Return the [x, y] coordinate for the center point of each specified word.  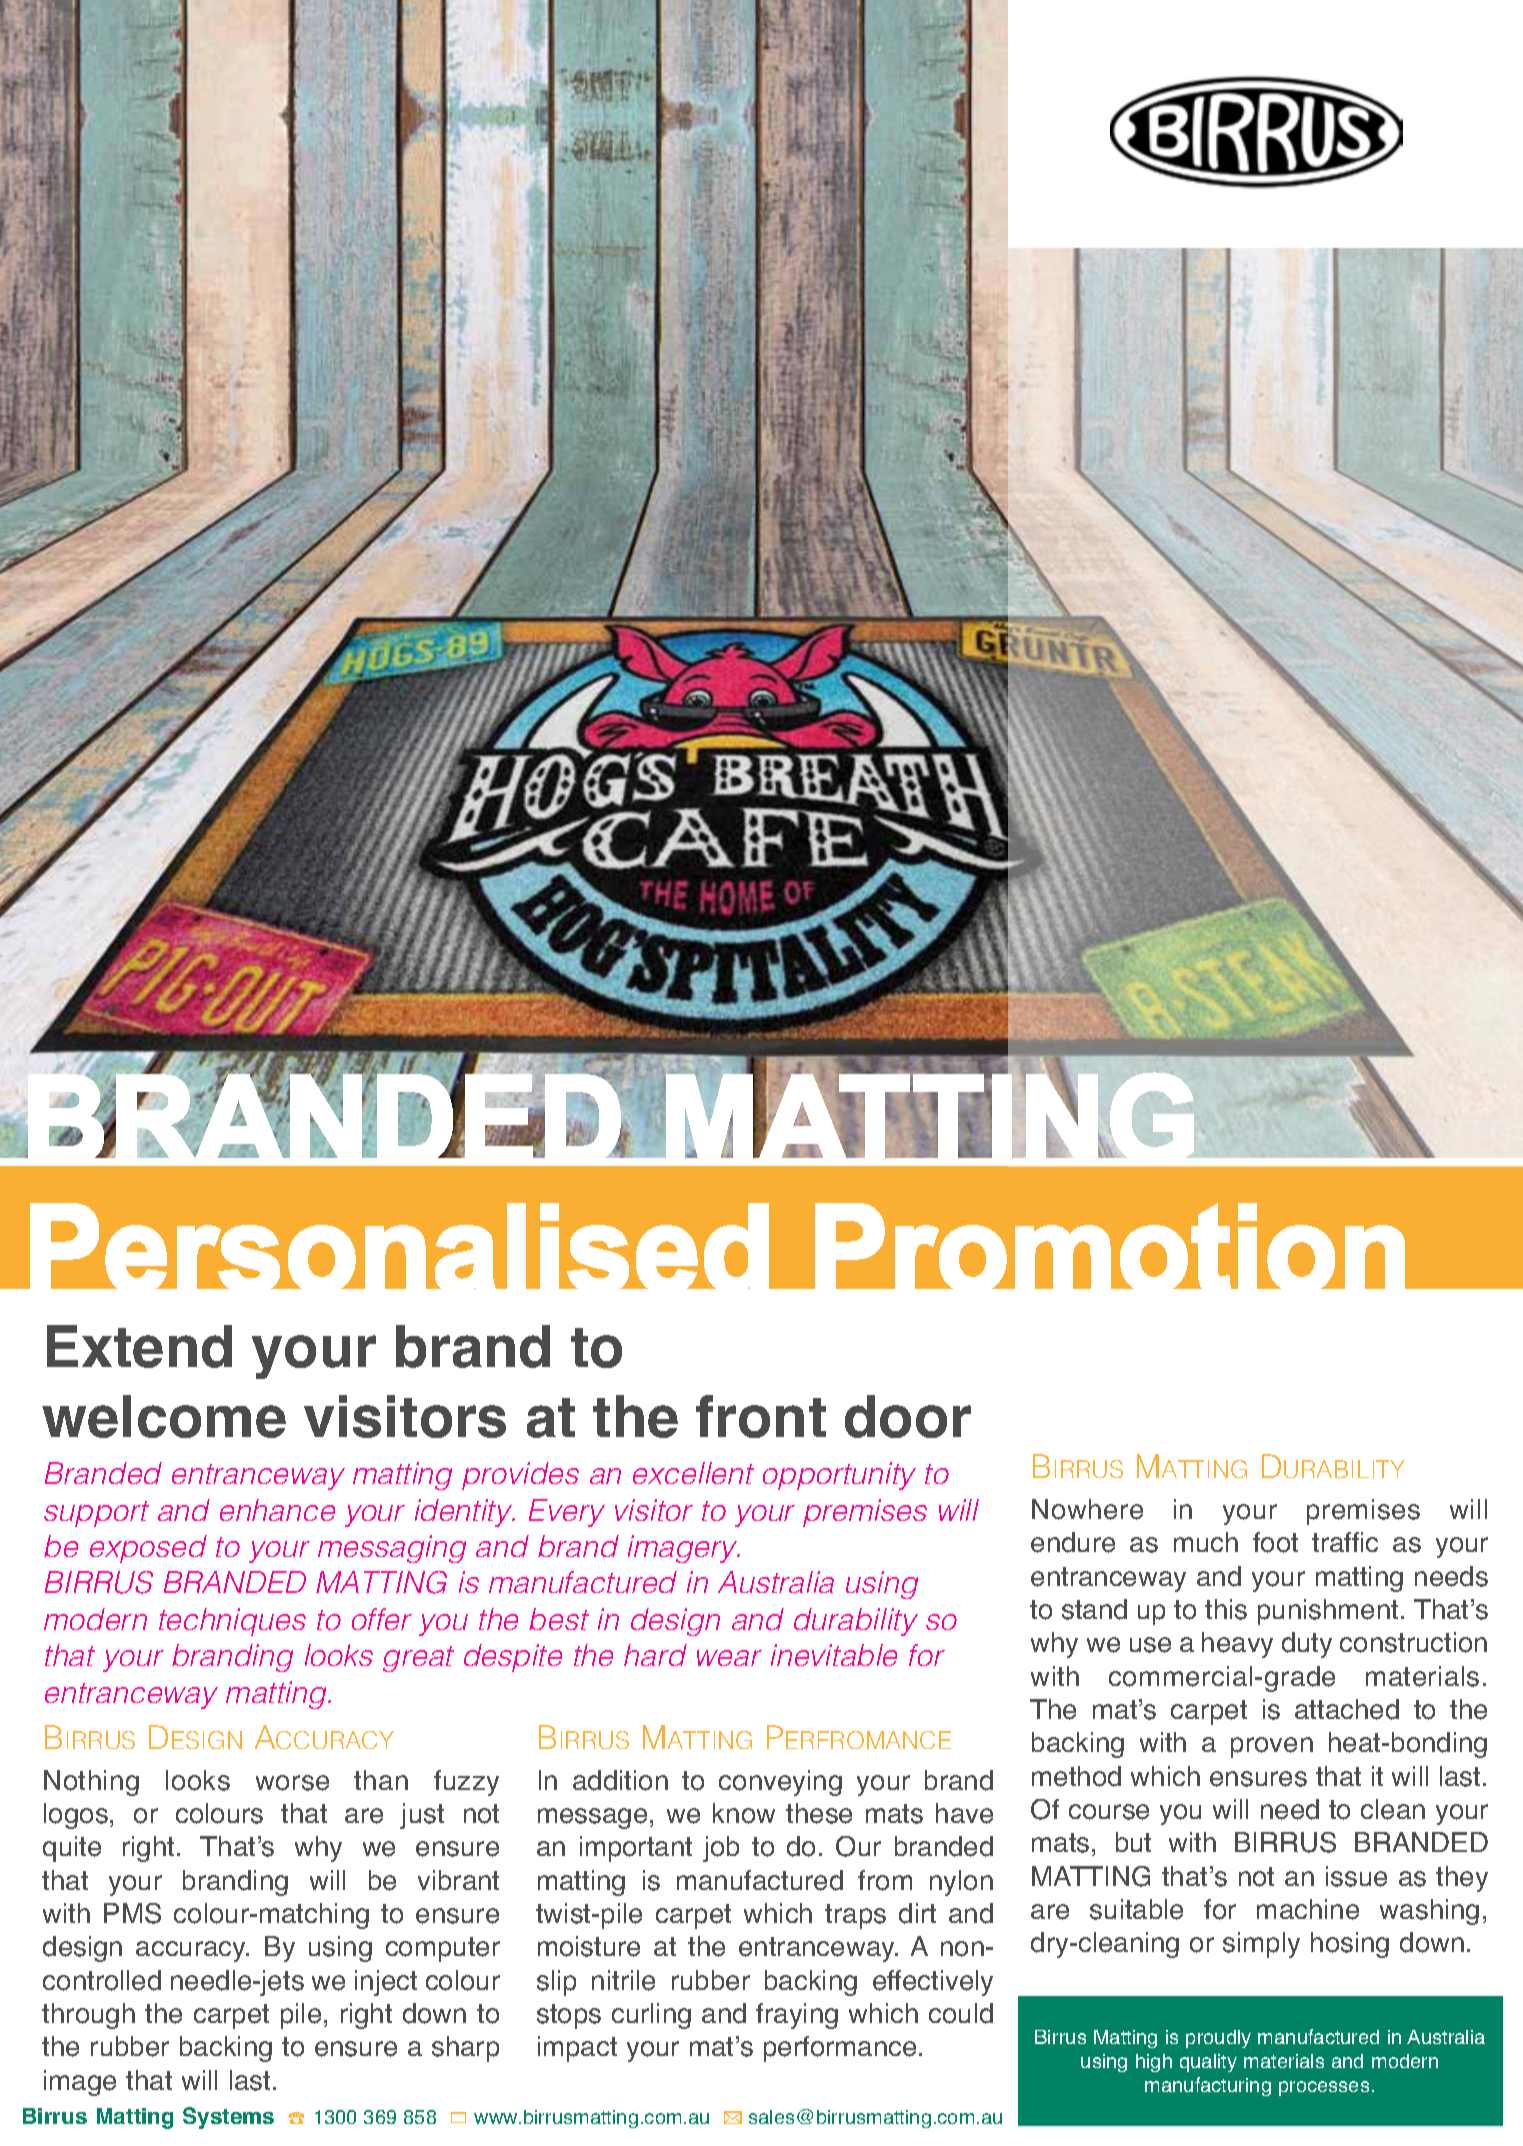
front [761, 1416]
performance [840, 2049]
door [908, 1416]
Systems [228, 2118]
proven [1272, 1747]
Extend [139, 1346]
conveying [780, 1783]
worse [292, 1783]
